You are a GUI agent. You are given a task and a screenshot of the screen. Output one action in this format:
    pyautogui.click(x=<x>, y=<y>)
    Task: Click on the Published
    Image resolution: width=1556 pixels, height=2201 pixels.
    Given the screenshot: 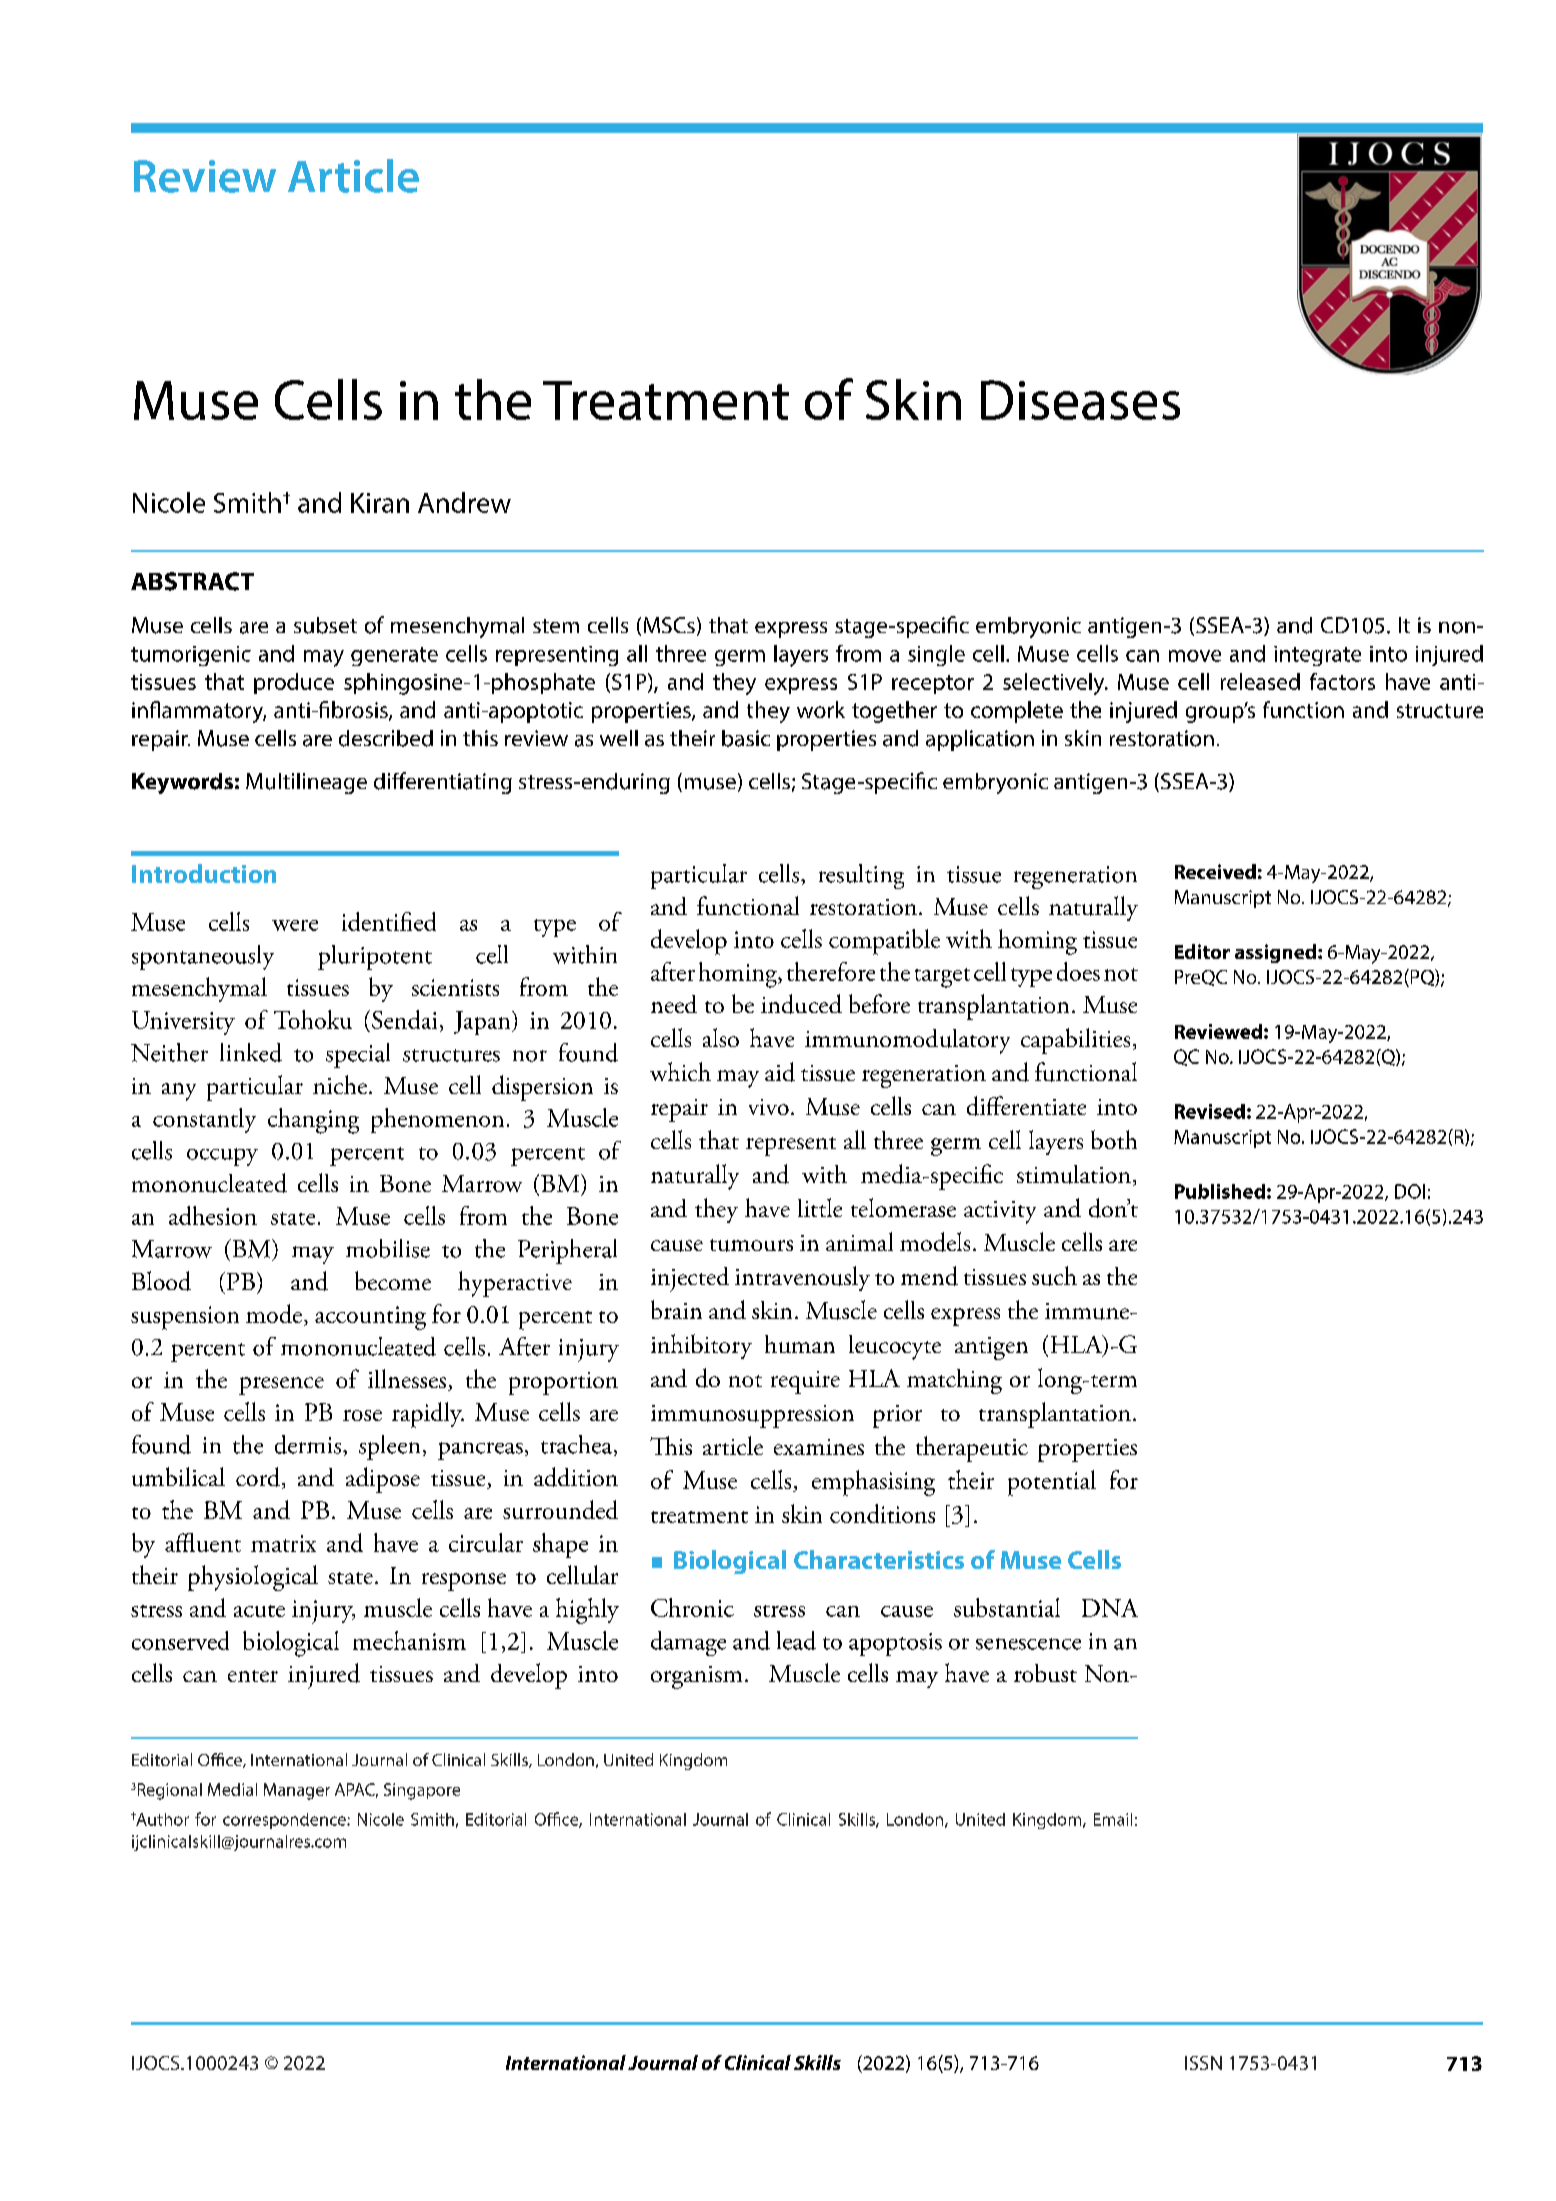 What is the action you would take?
    pyautogui.click(x=1220, y=1191)
